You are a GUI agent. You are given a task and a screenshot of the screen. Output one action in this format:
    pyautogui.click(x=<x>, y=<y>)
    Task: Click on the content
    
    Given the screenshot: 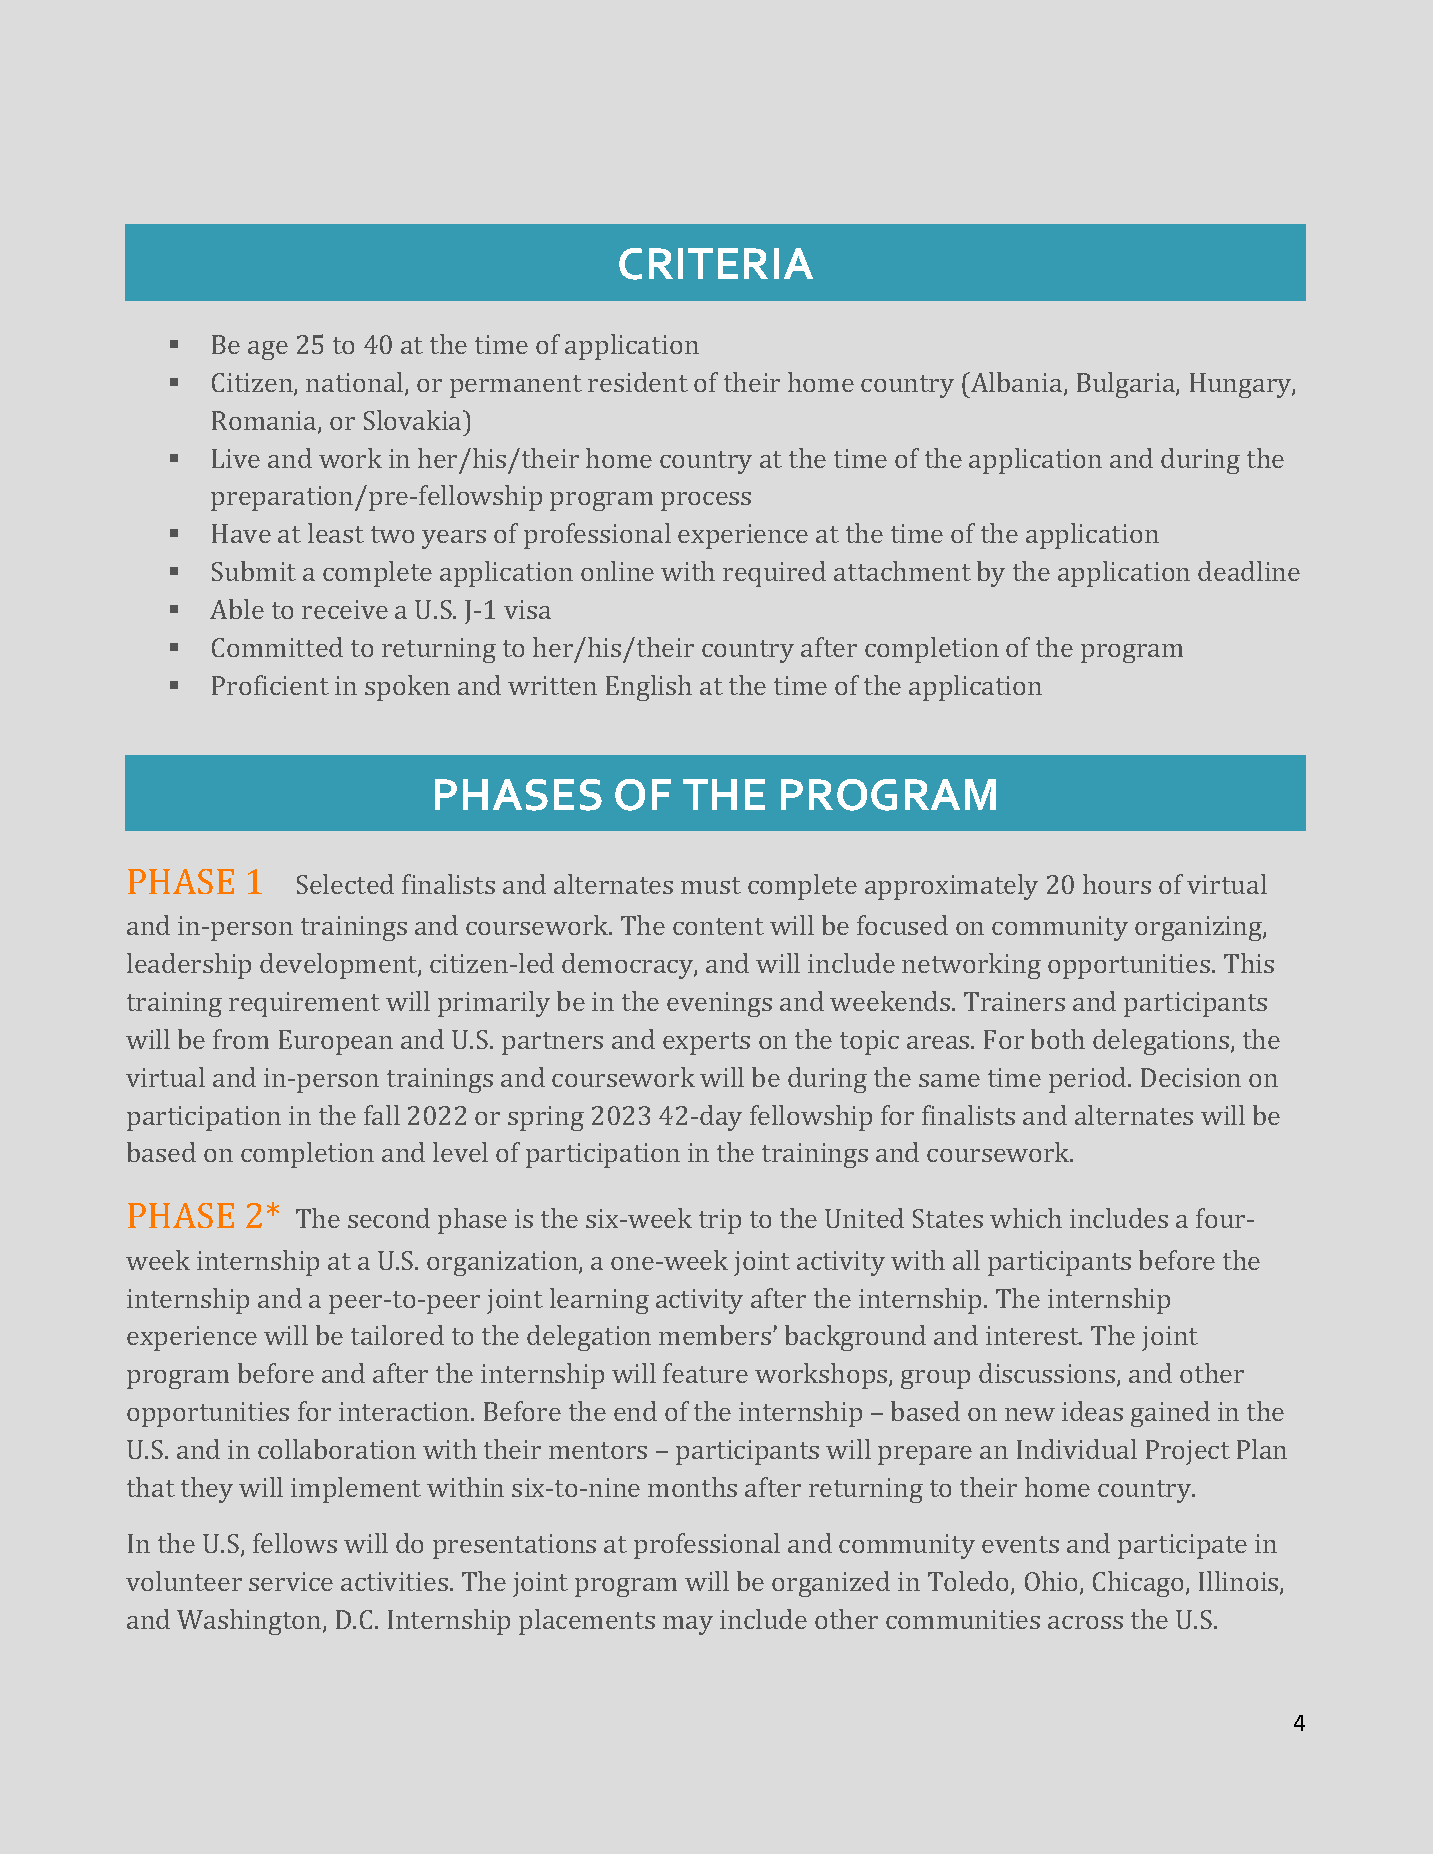 What is the action you would take?
    pyautogui.click(x=718, y=926)
